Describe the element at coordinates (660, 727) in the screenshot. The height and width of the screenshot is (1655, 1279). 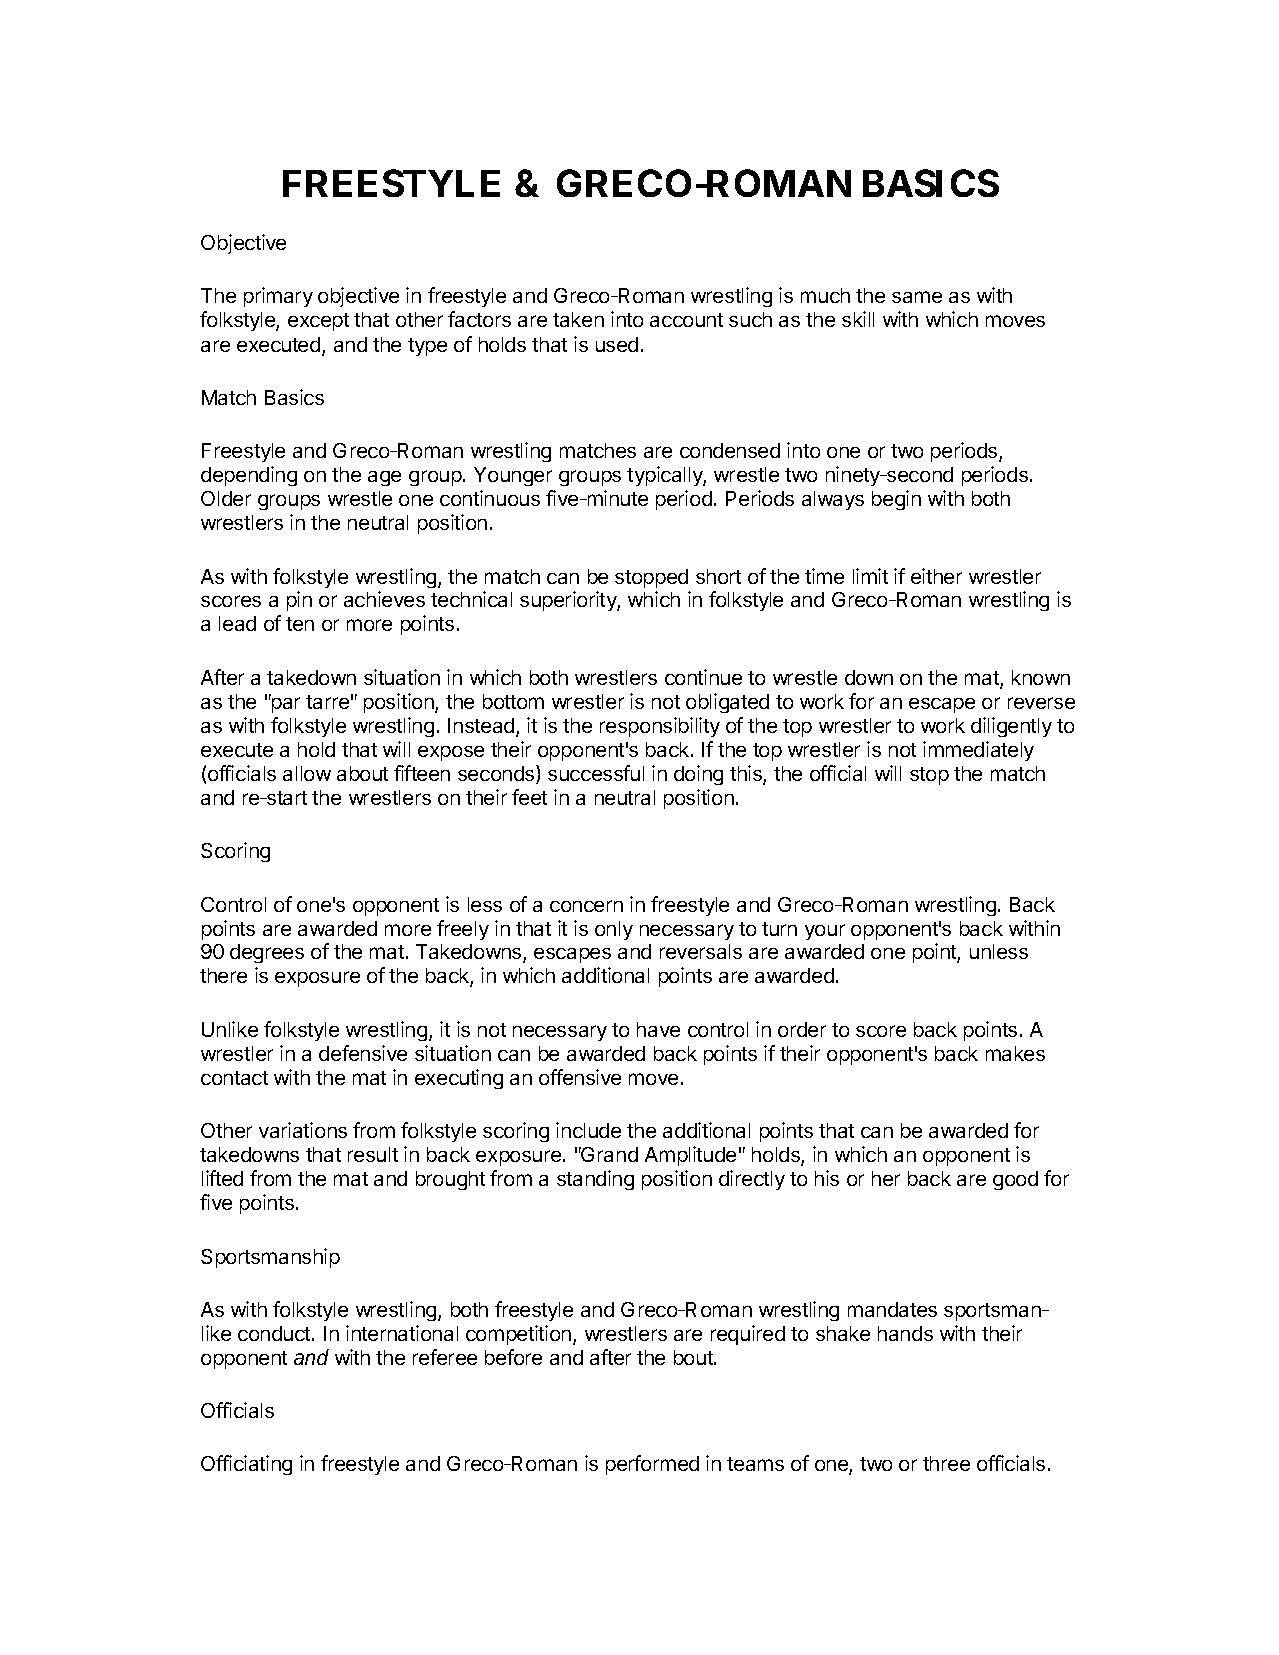
I see `responsibility` at that location.
